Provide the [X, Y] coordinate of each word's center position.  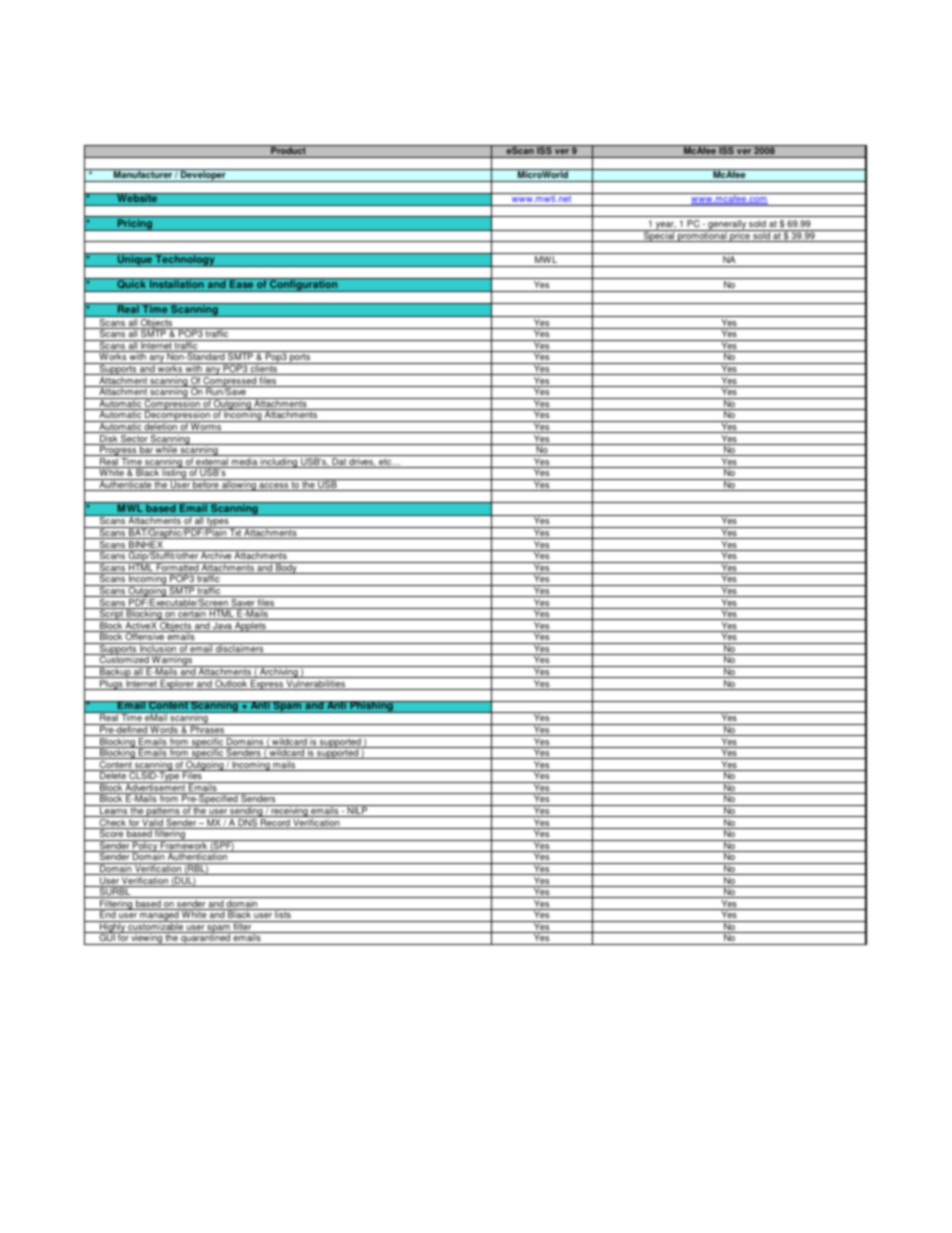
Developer [203, 176]
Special [659, 236]
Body [286, 568]
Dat [339, 463]
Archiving [279, 672]
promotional [702, 236]
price [740, 236]
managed [159, 915]
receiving [289, 811]
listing [174, 473]
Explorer [177, 685]
